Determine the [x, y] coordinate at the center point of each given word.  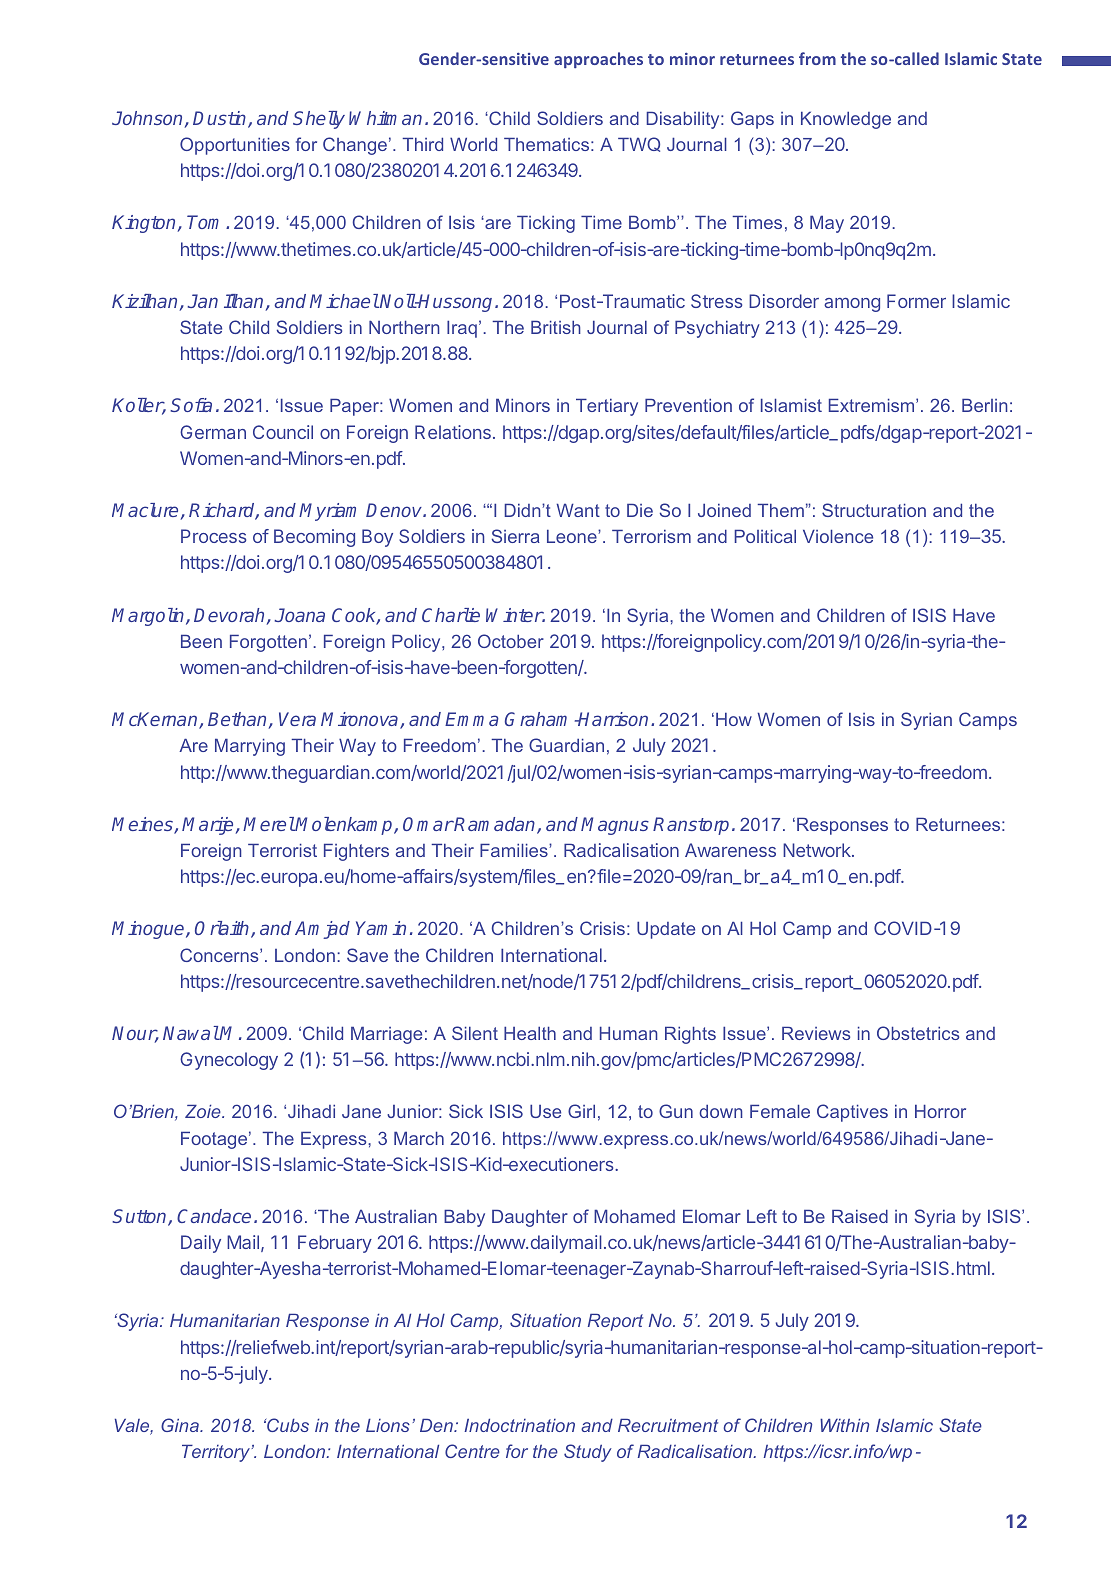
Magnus [615, 826]
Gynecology [229, 1061]
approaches [598, 60]
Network [818, 850]
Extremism [873, 405]
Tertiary [607, 407]
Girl [581, 1111]
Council [283, 432]
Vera [297, 719]
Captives [852, 1113]
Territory [217, 1453]
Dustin [221, 119]
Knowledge [846, 120]
